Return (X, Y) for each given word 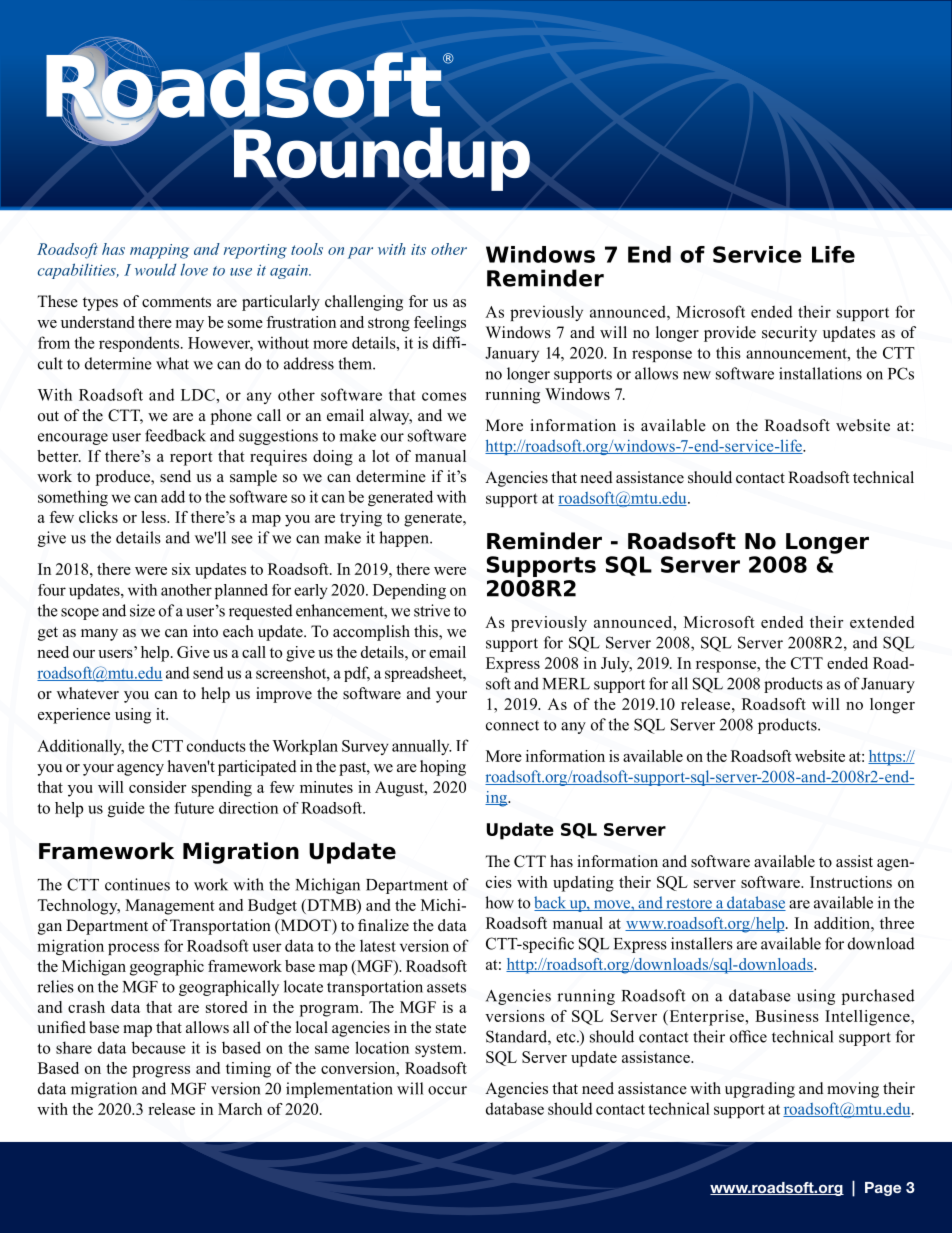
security (789, 334)
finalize (383, 925)
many (99, 635)
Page (883, 1189)
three (897, 923)
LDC (199, 395)
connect (512, 725)
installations (820, 373)
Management (170, 907)
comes (444, 396)
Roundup (382, 159)
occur (447, 1090)
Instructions (851, 882)
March (240, 1109)
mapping (159, 251)
